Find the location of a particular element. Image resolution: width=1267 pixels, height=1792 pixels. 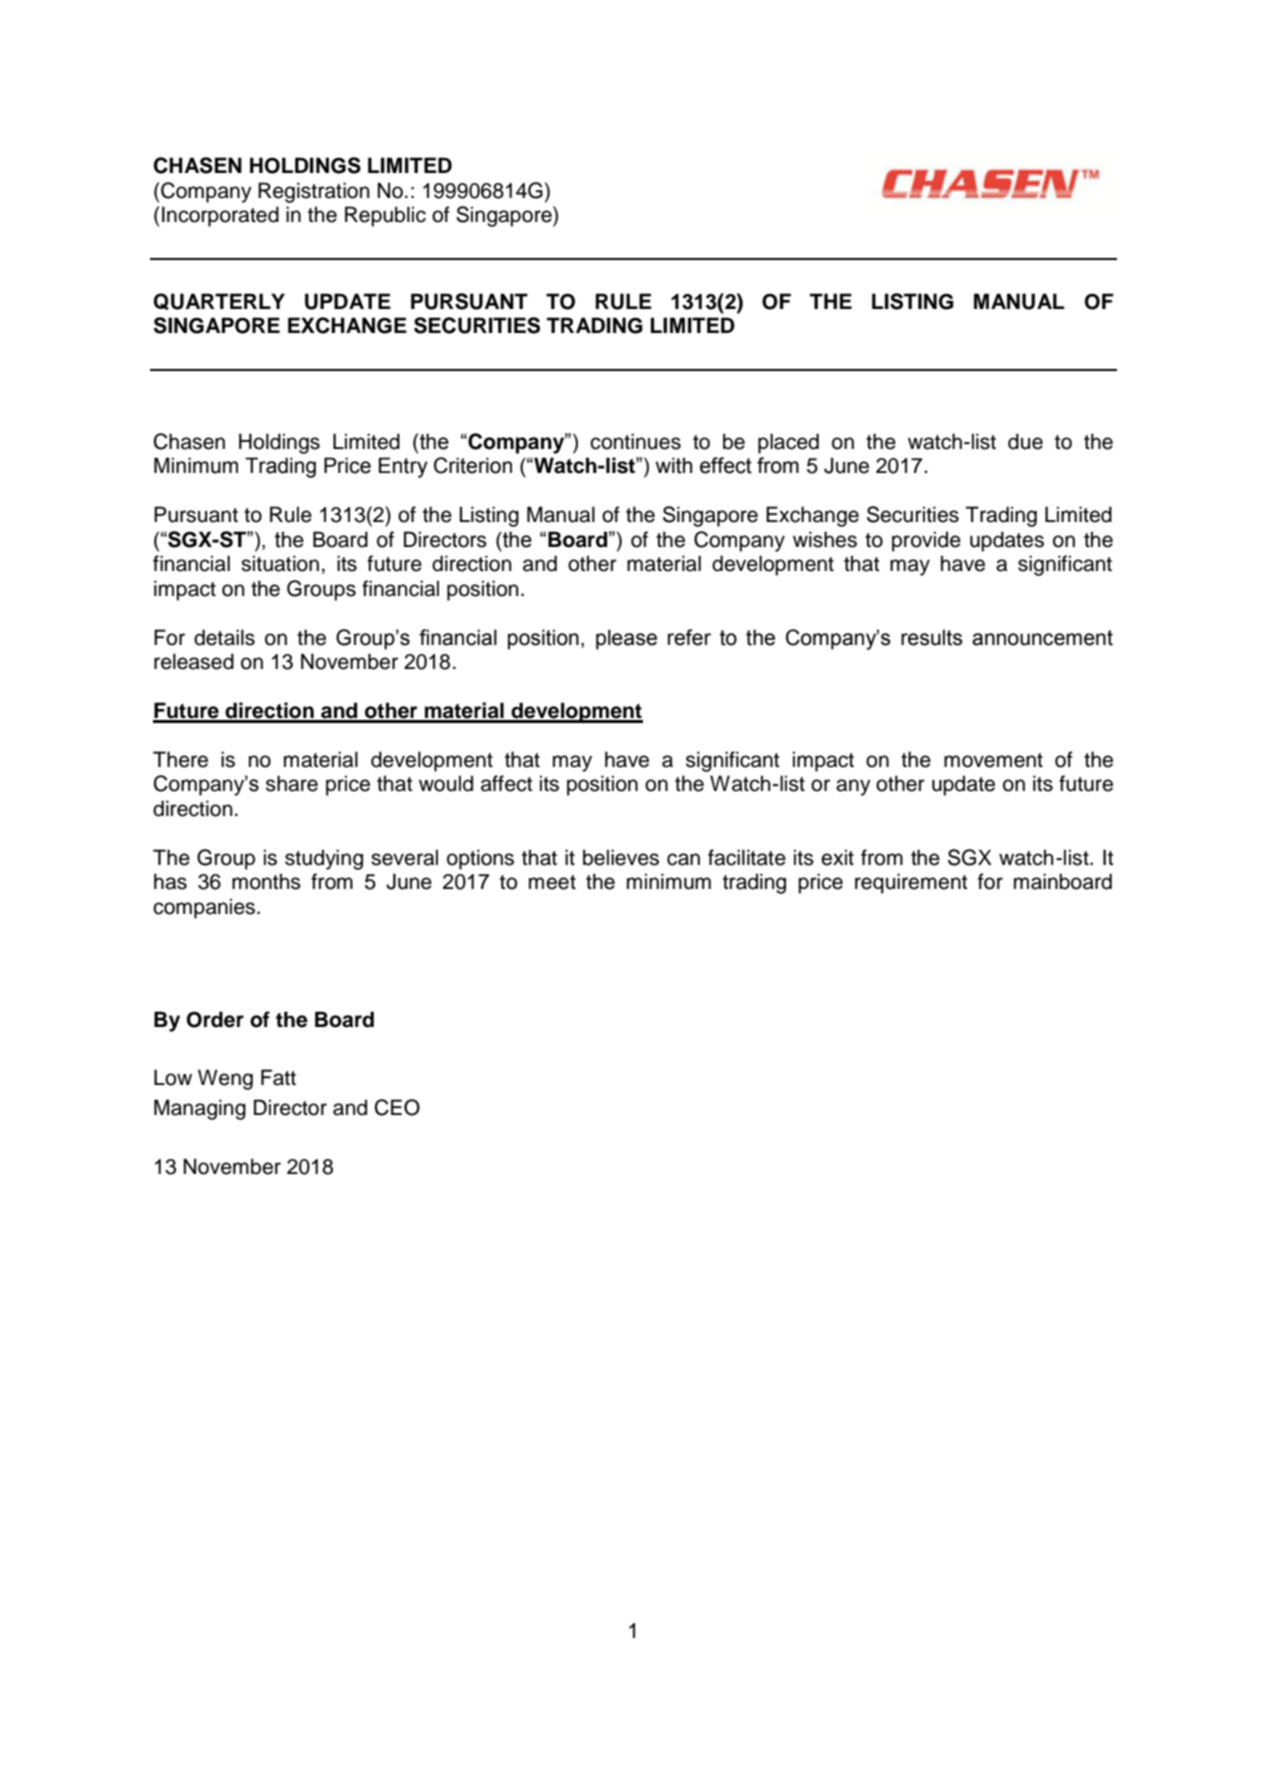

Republic is located at coordinates (385, 216).
